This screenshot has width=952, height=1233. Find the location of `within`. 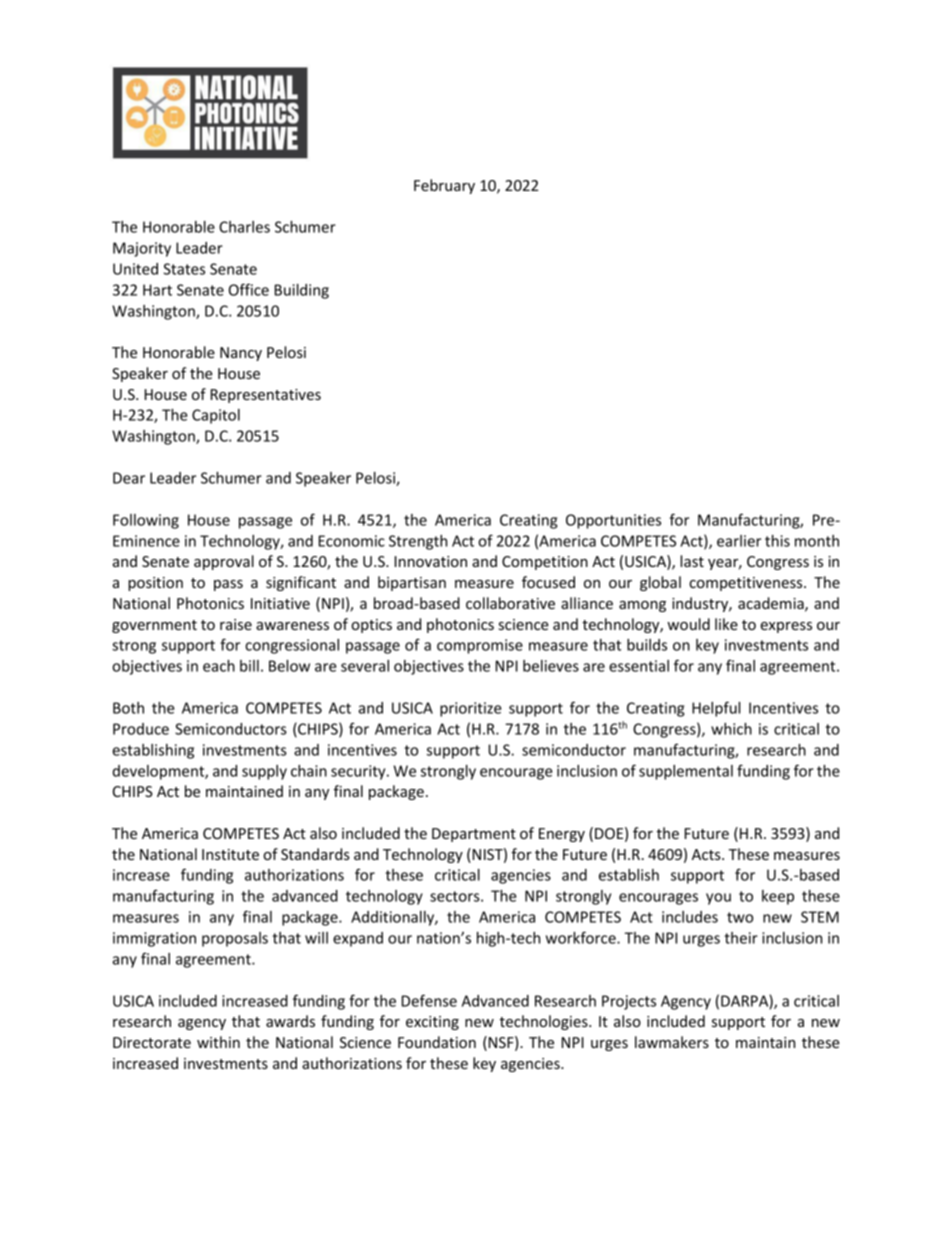

within is located at coordinates (218, 1042).
